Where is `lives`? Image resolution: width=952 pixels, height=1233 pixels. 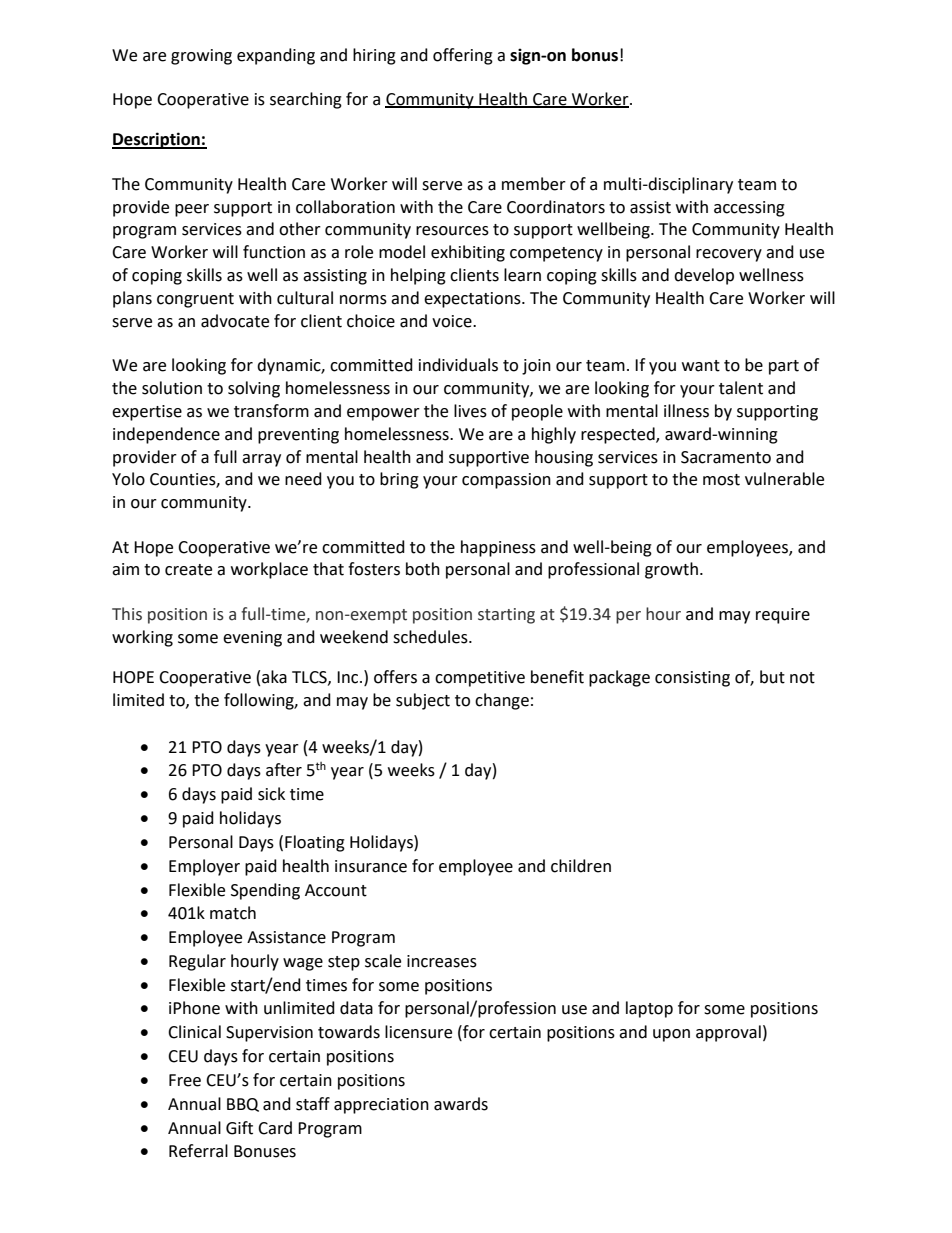 lives is located at coordinates (470, 411).
